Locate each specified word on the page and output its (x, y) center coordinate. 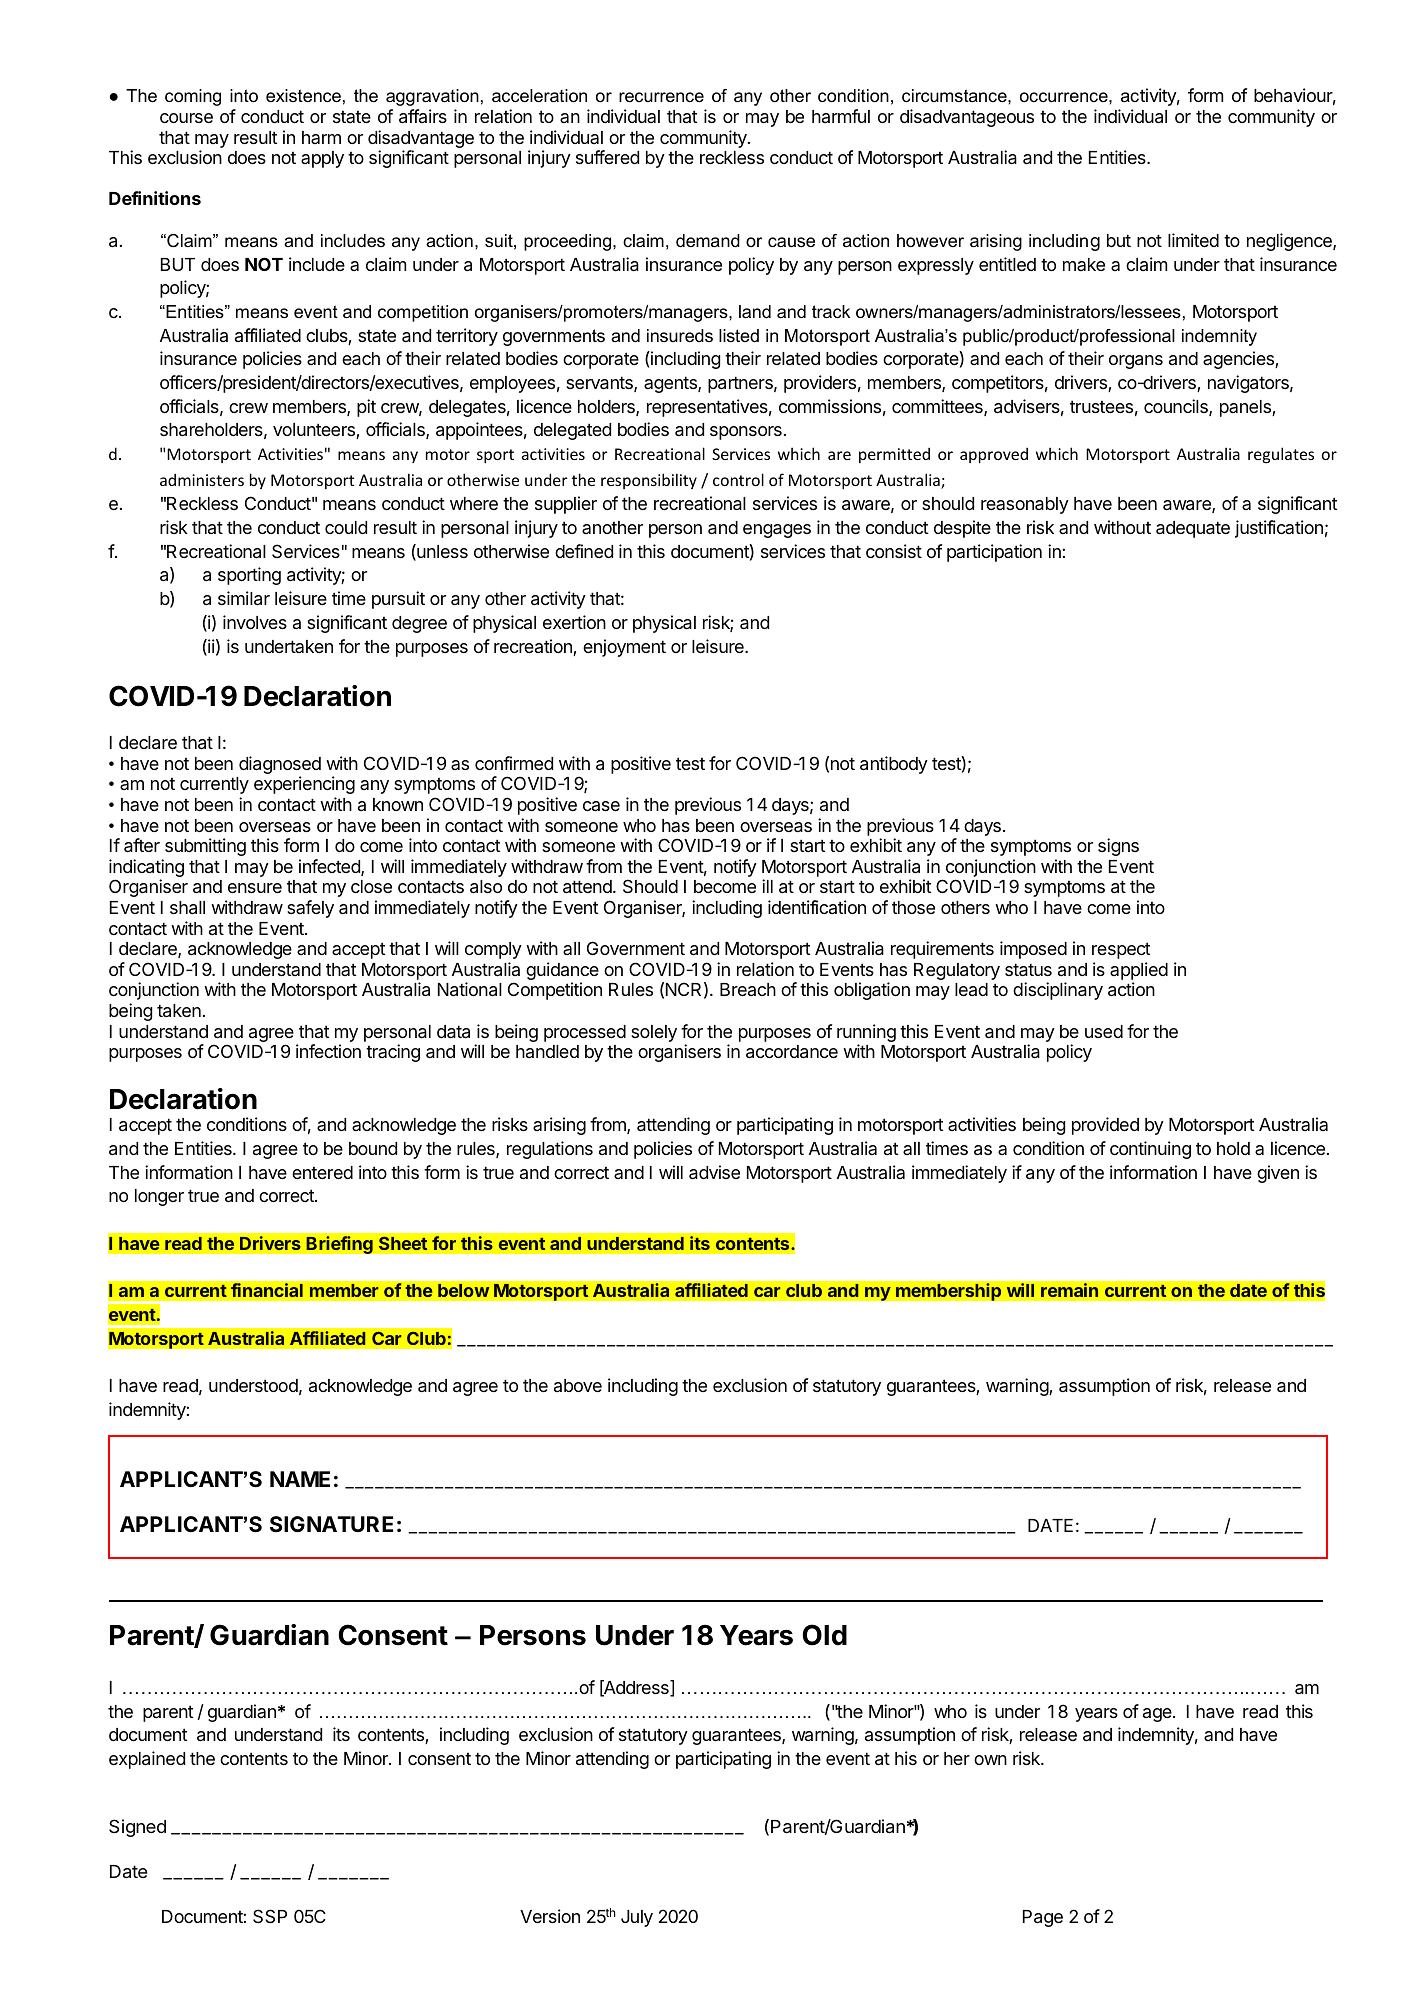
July (637, 1918)
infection (328, 1051)
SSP (270, 1916)
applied (1139, 972)
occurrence (1065, 97)
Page (1043, 1918)
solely (654, 1033)
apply (322, 159)
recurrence (661, 97)
